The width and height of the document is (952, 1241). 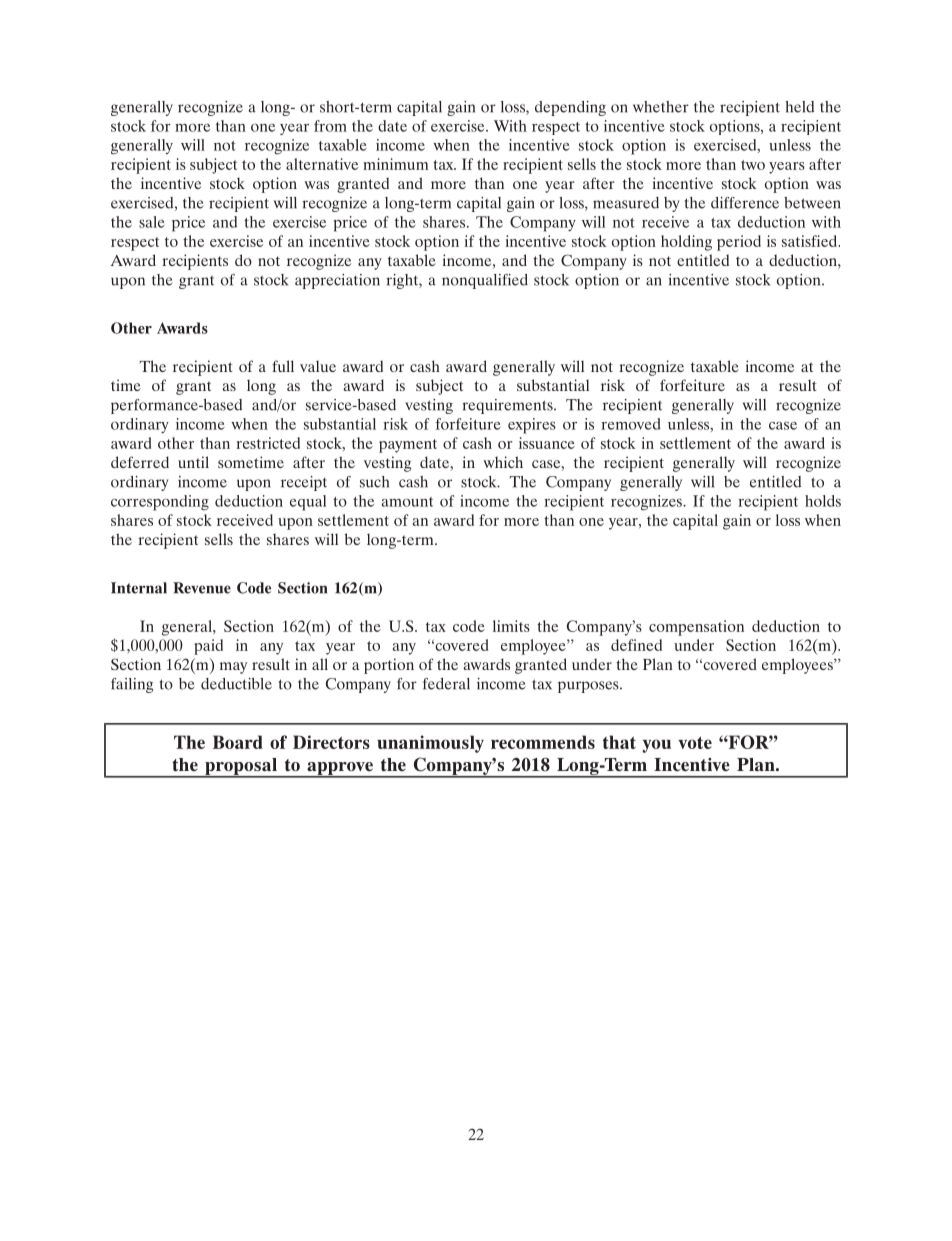 What do you see at coordinates (823, 501) in the document?
I see `holds` at bounding box center [823, 501].
